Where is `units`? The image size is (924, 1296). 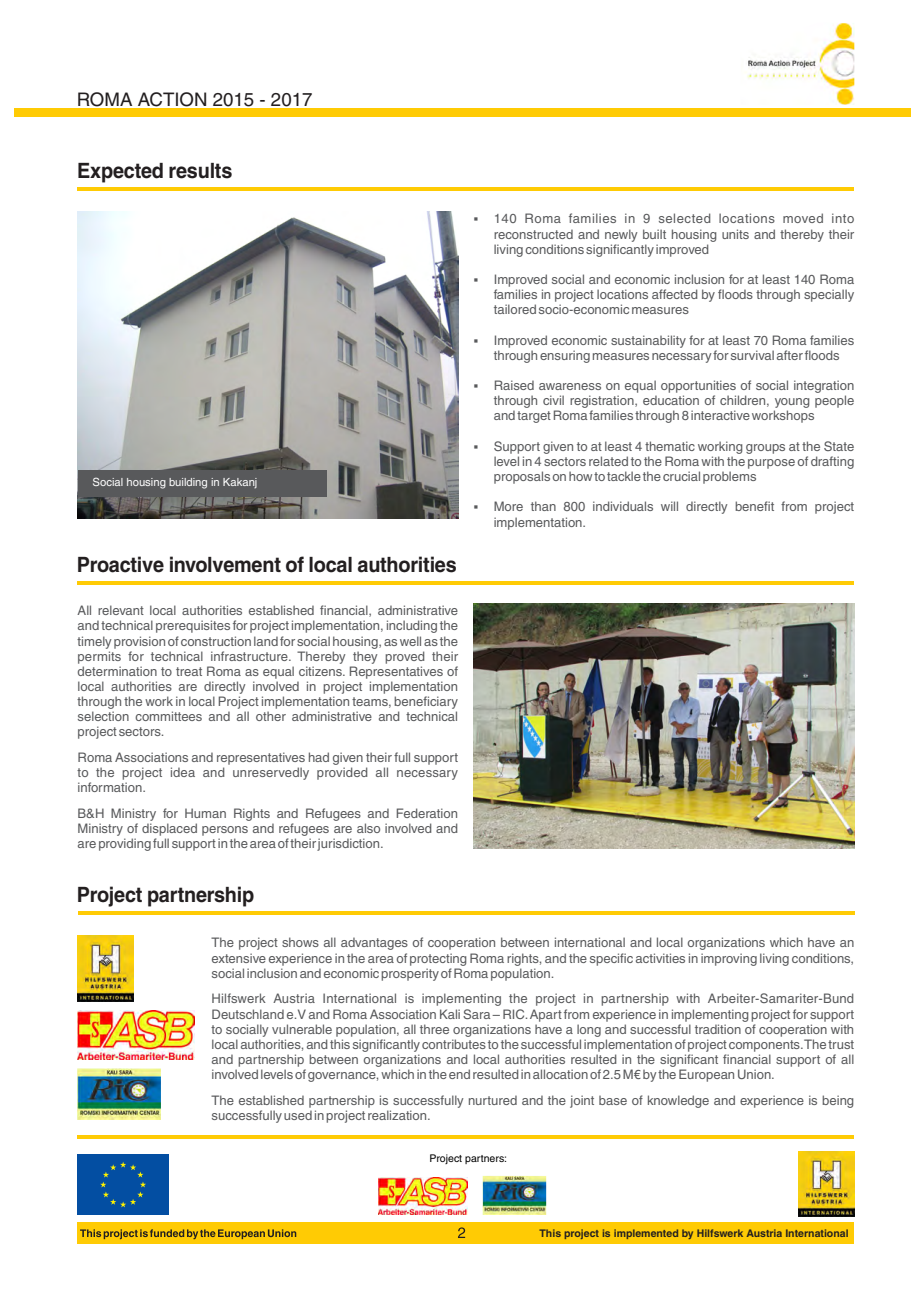 units is located at coordinates (735, 234).
